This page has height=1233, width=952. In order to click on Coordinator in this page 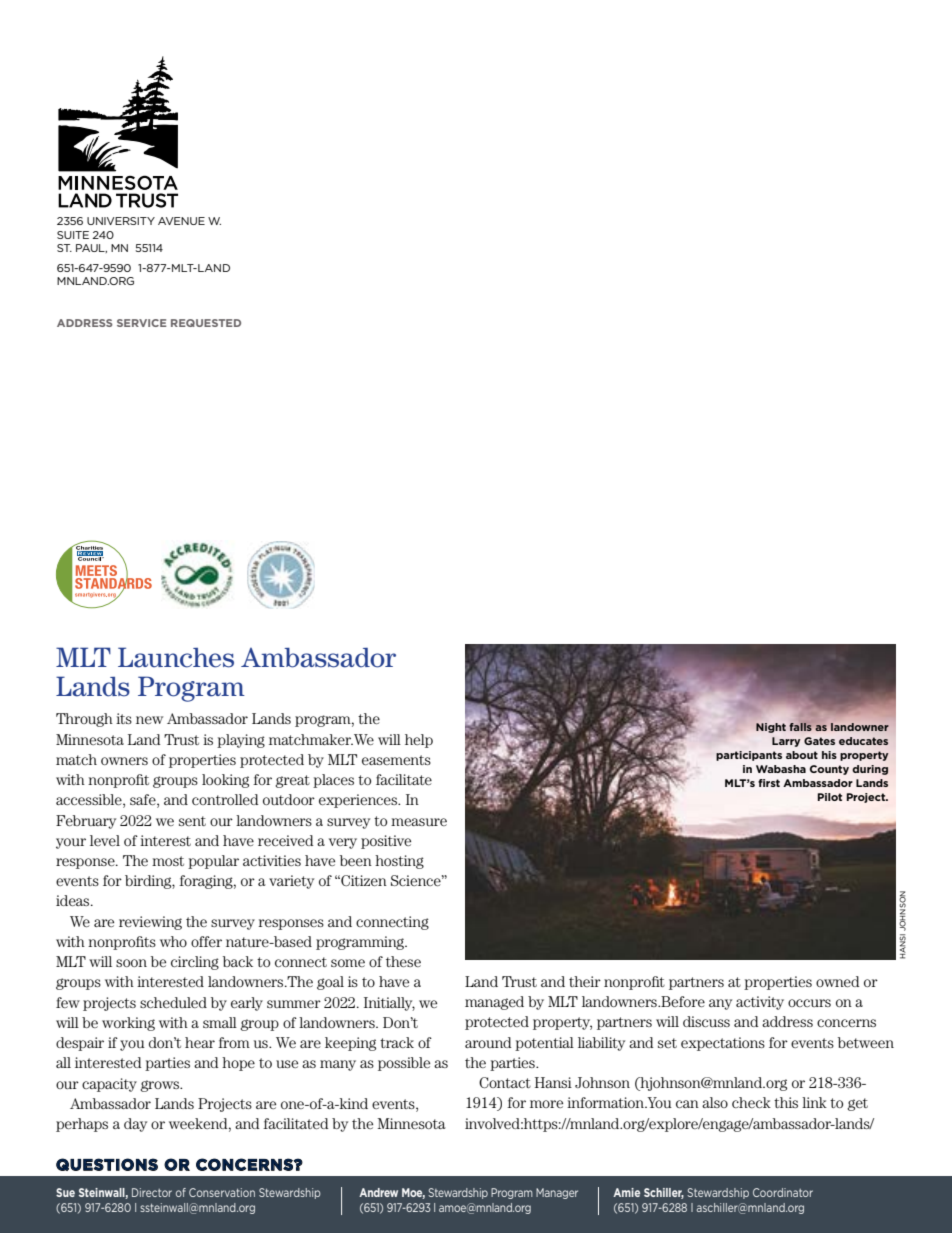, I will do `click(783, 1192)`.
